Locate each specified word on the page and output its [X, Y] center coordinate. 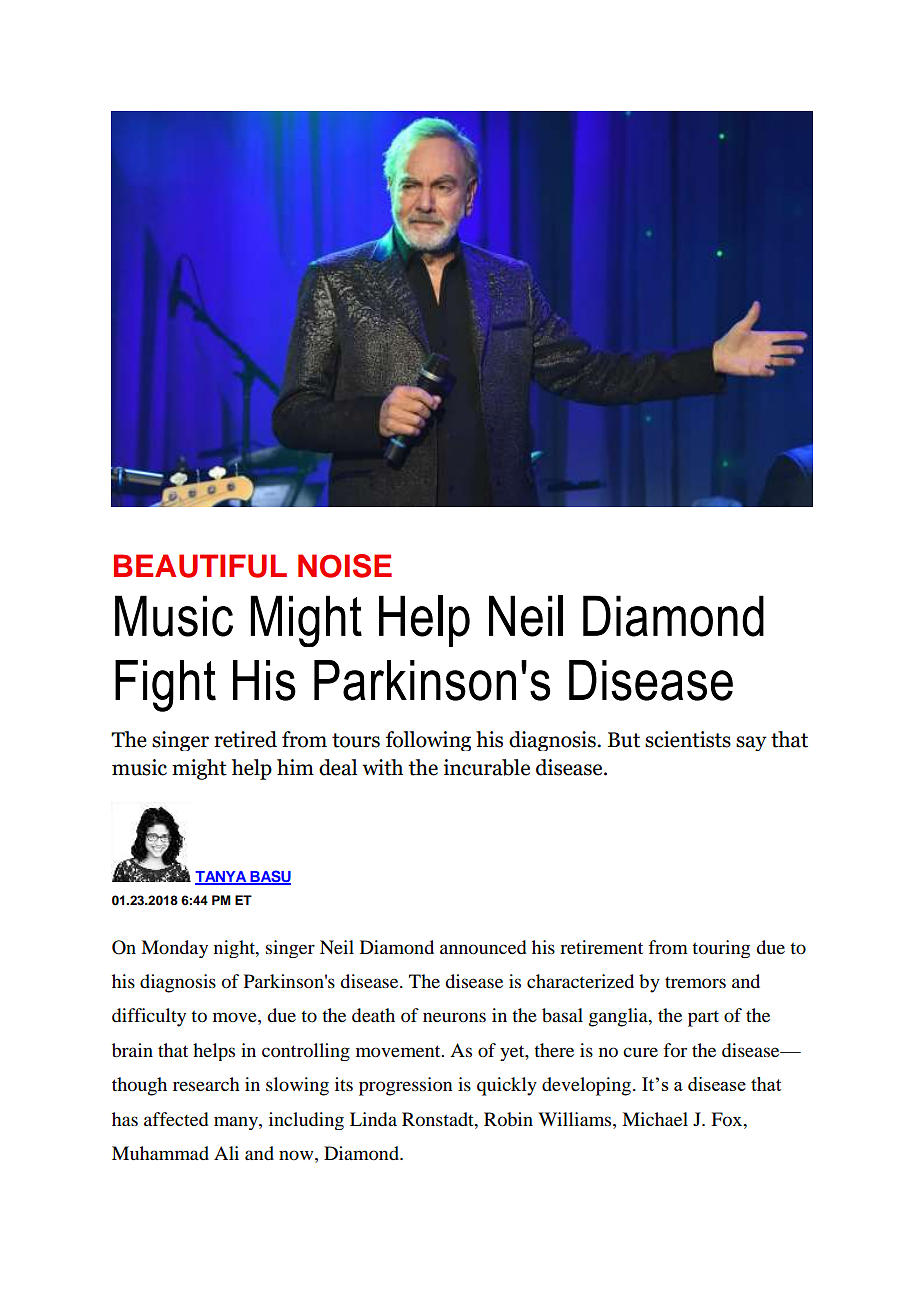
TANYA [222, 877]
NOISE [345, 566]
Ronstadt [439, 1119]
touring [721, 949]
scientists [688, 739]
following [428, 741]
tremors [695, 983]
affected [176, 1119]
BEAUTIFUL [200, 566]
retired [245, 739]
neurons [454, 1017]
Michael [655, 1119]
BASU [269, 877]
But [624, 740]
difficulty [149, 1017]
